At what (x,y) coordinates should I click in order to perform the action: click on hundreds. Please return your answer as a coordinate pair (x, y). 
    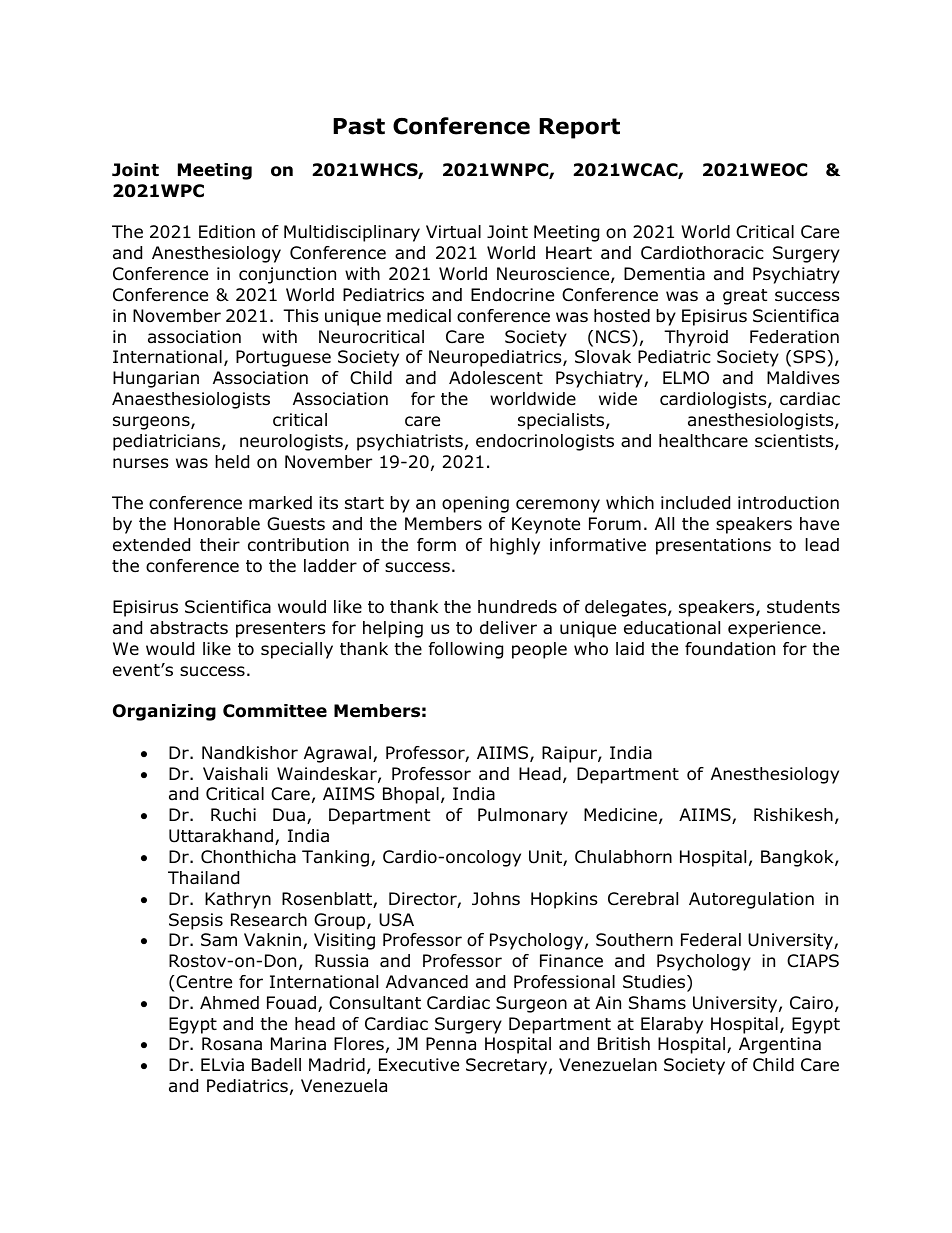
    Looking at the image, I should click on (517, 607).
